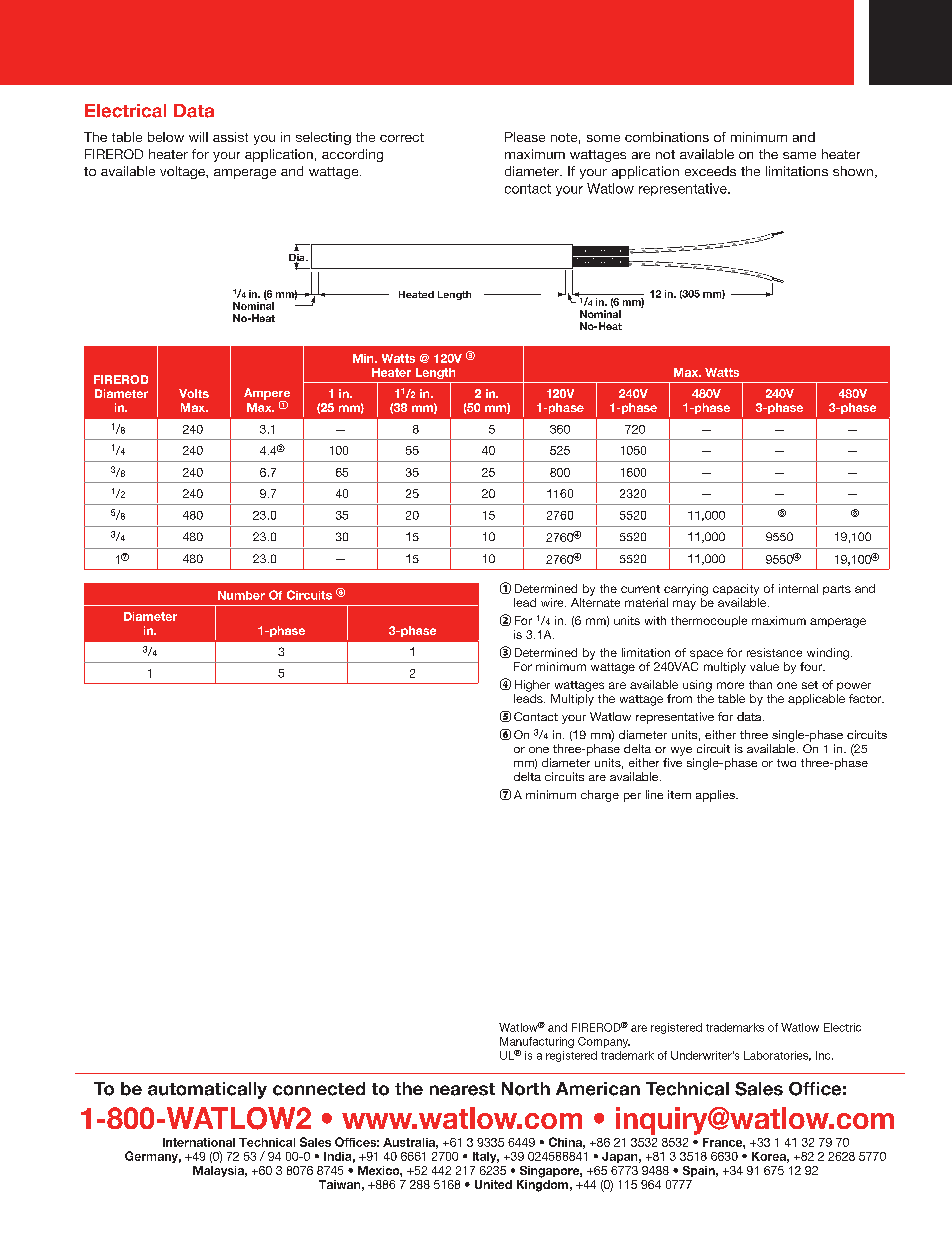 This document has height=1233, width=952. I want to click on applies, so click(716, 796).
